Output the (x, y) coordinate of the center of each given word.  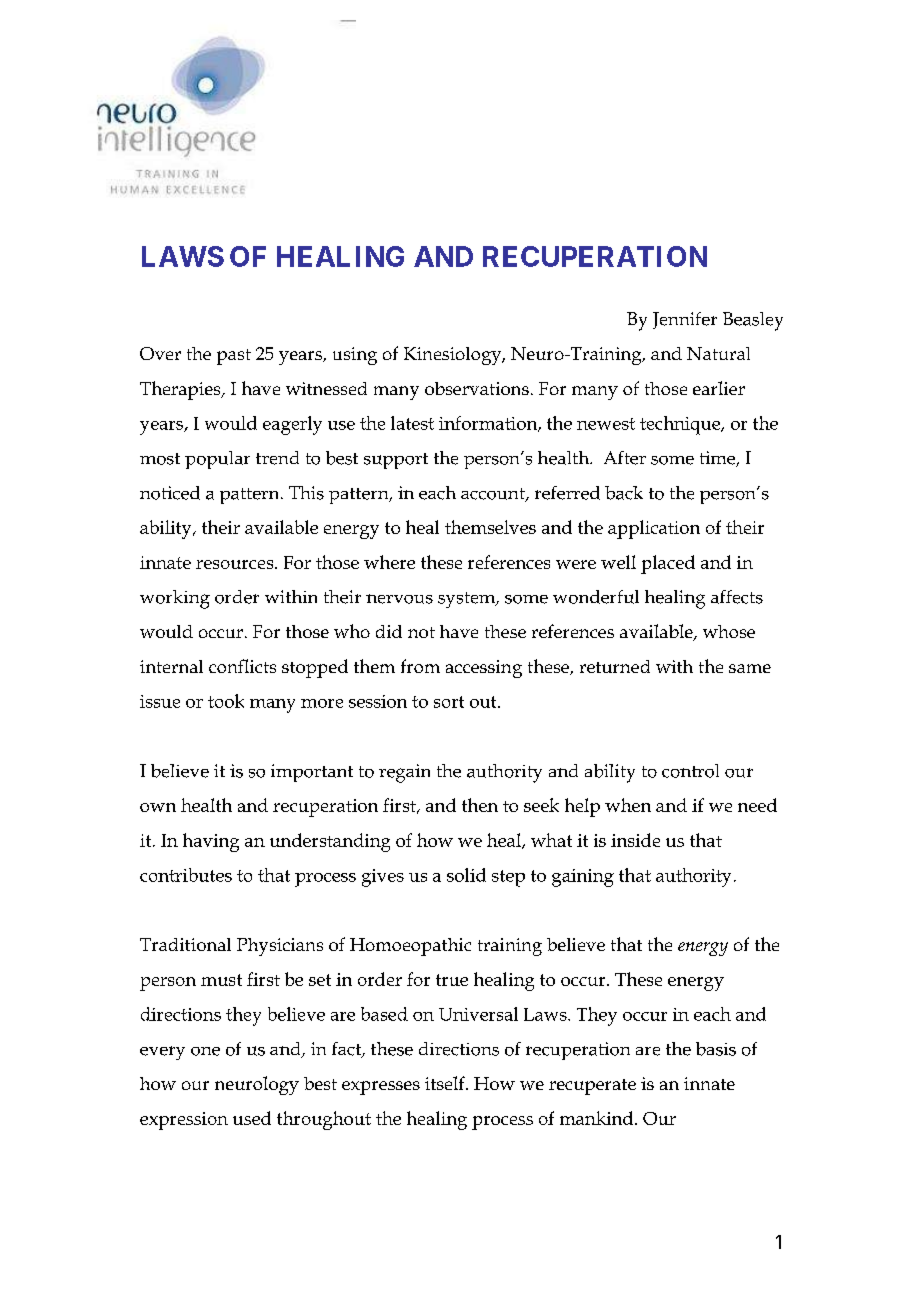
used (252, 1118)
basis (716, 1049)
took (226, 701)
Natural (718, 353)
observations (477, 388)
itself (446, 1083)
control (690, 771)
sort (449, 702)
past (234, 357)
